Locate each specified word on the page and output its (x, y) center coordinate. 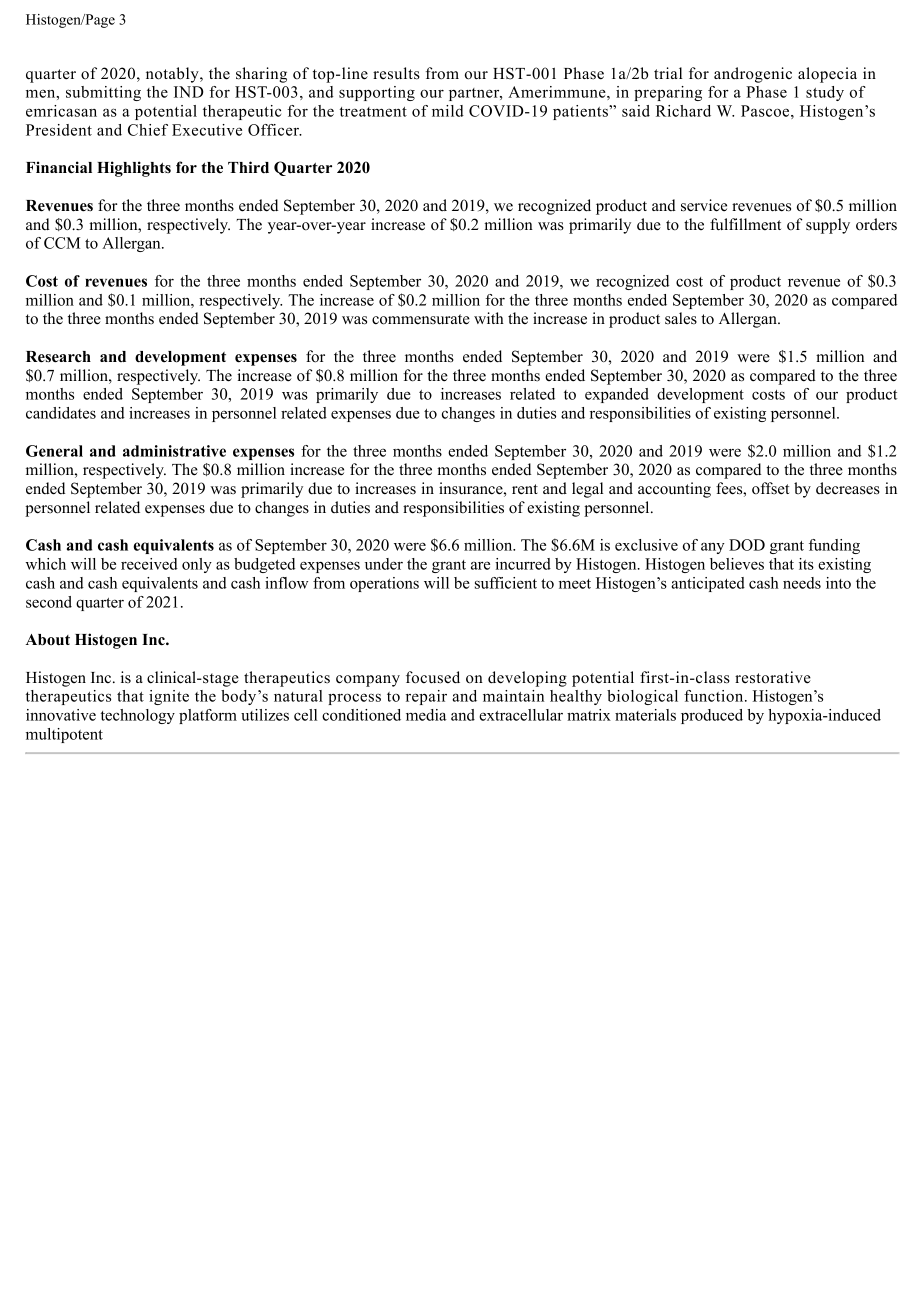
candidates (61, 413)
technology (138, 716)
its (806, 564)
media (426, 715)
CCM (62, 243)
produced (712, 716)
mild (448, 111)
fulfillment (745, 224)
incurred (523, 564)
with (489, 318)
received (149, 564)
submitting (103, 93)
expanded (617, 395)
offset (770, 488)
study (825, 93)
